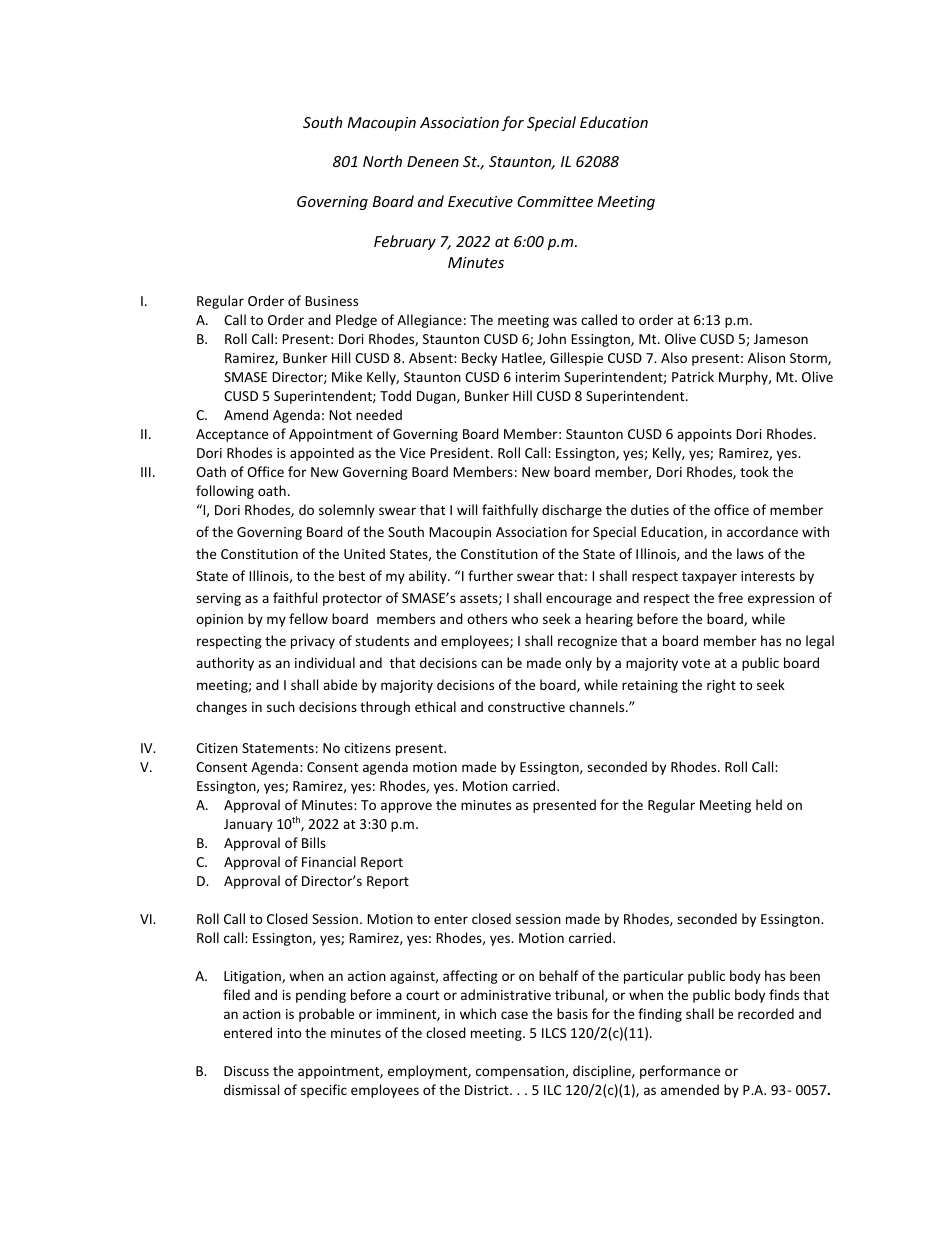 Image resolution: width=952 pixels, height=1233 pixels. What do you see at coordinates (730, 597) in the image?
I see `free` at bounding box center [730, 597].
